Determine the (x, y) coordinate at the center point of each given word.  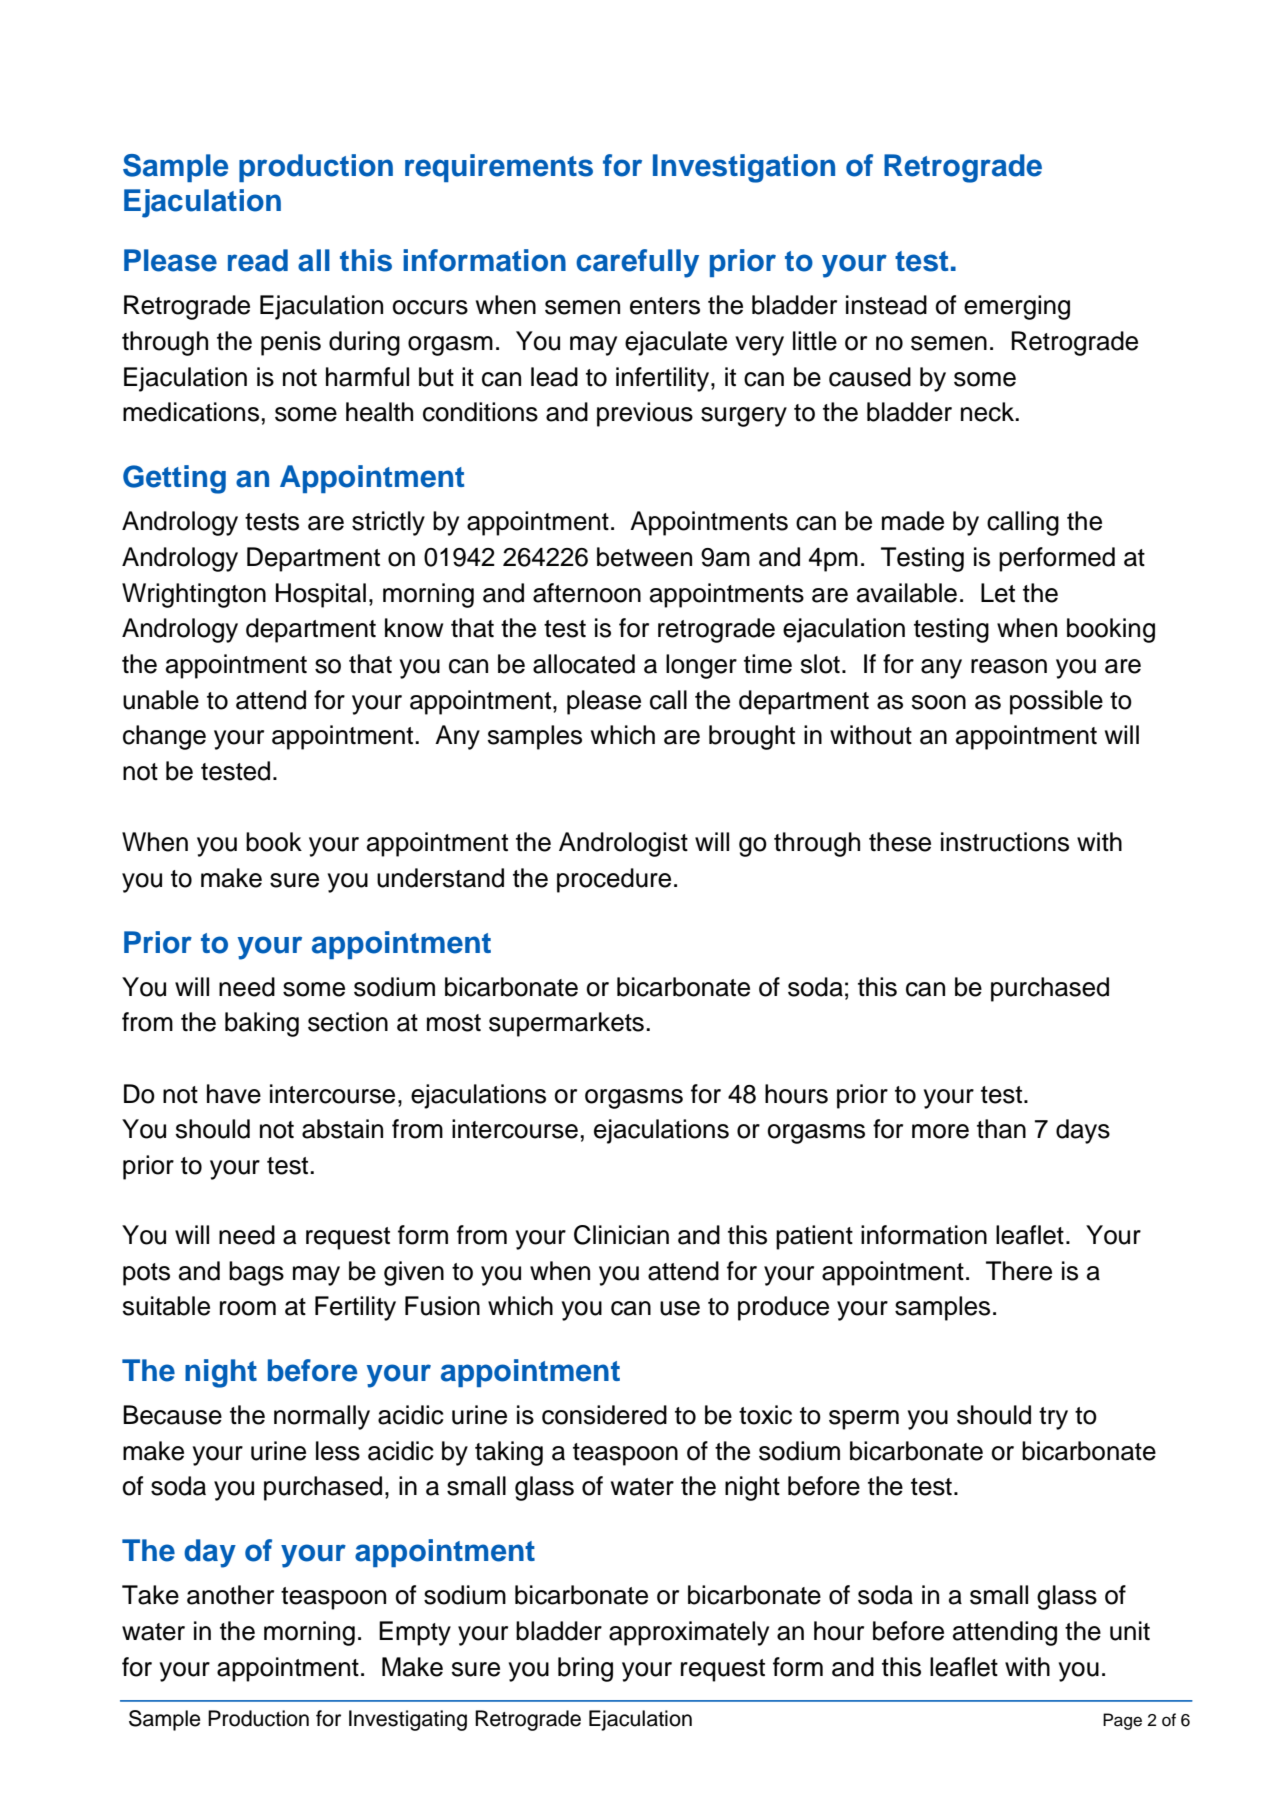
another (230, 1595)
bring (585, 1669)
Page (1122, 1721)
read (258, 260)
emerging (1017, 307)
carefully (637, 263)
